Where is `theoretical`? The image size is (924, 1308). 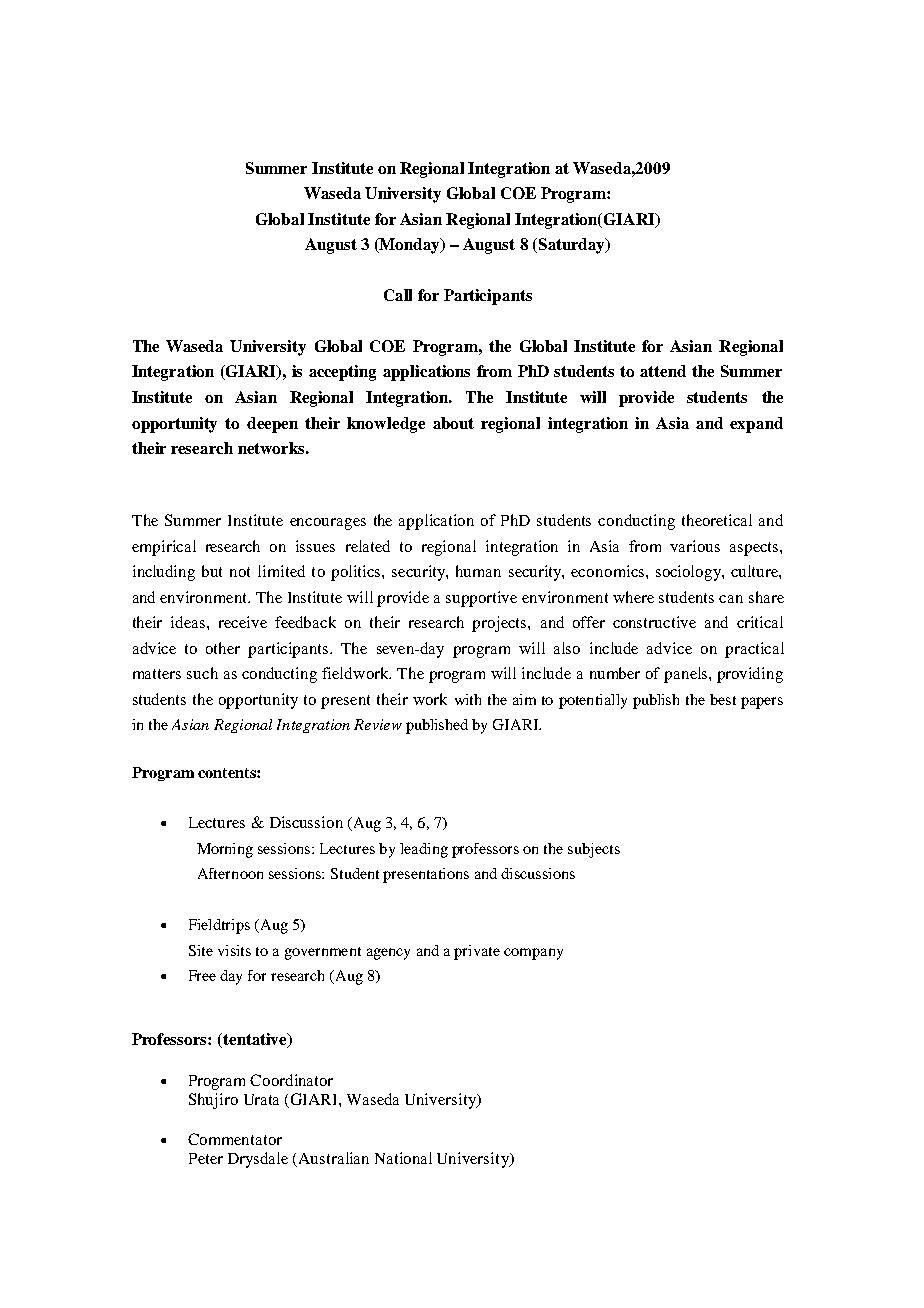 theoretical is located at coordinates (717, 520).
